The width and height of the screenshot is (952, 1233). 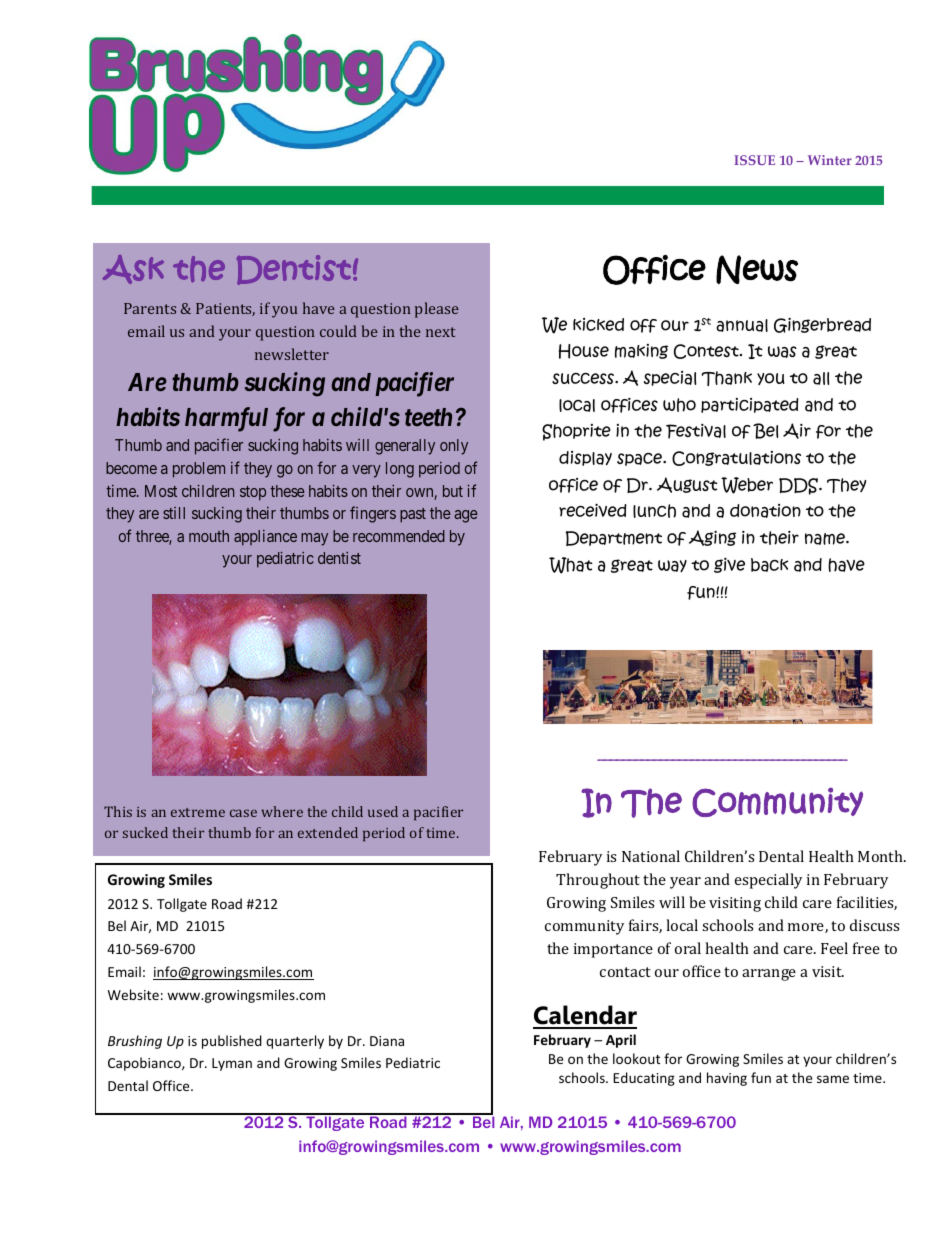 What do you see at coordinates (571, 565) in the screenshot?
I see `What` at bounding box center [571, 565].
